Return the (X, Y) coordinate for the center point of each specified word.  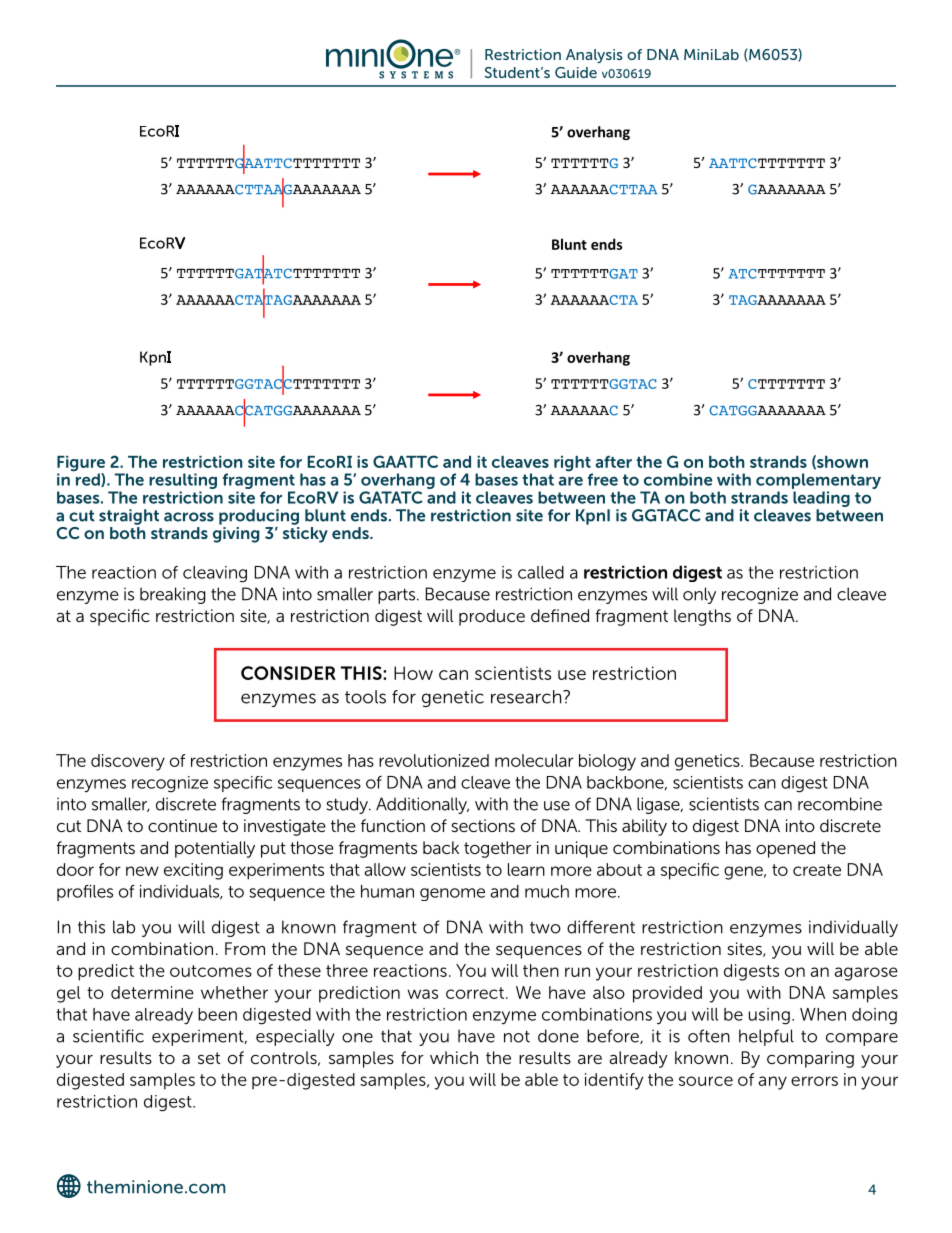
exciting (193, 871)
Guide (576, 72)
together (497, 849)
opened (785, 849)
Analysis (594, 56)
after (613, 462)
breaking (173, 595)
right (573, 465)
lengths (702, 617)
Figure (81, 465)
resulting (183, 482)
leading (821, 499)
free (603, 479)
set (209, 1058)
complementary (818, 482)
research (527, 697)
